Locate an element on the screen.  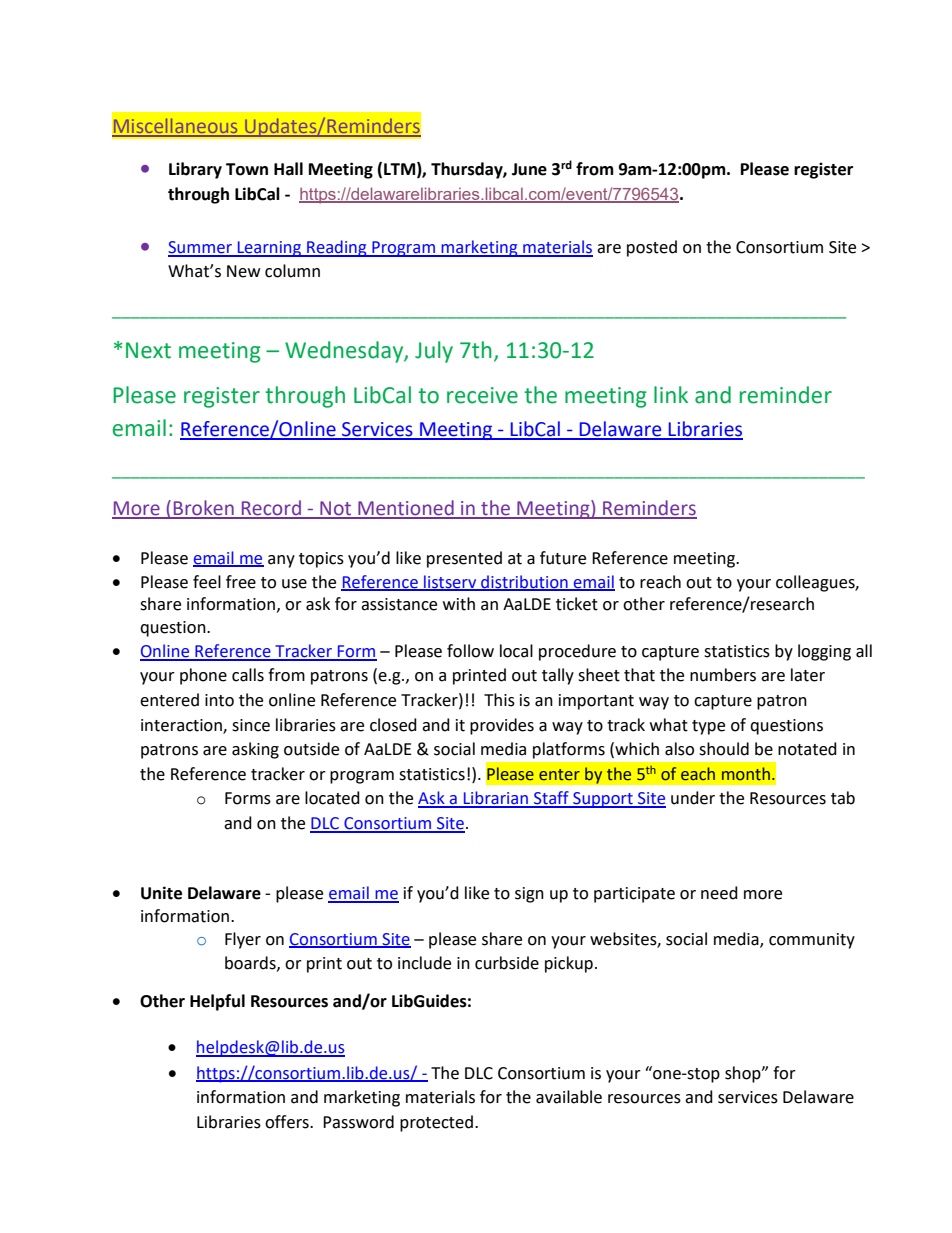
June is located at coordinates (529, 169).
